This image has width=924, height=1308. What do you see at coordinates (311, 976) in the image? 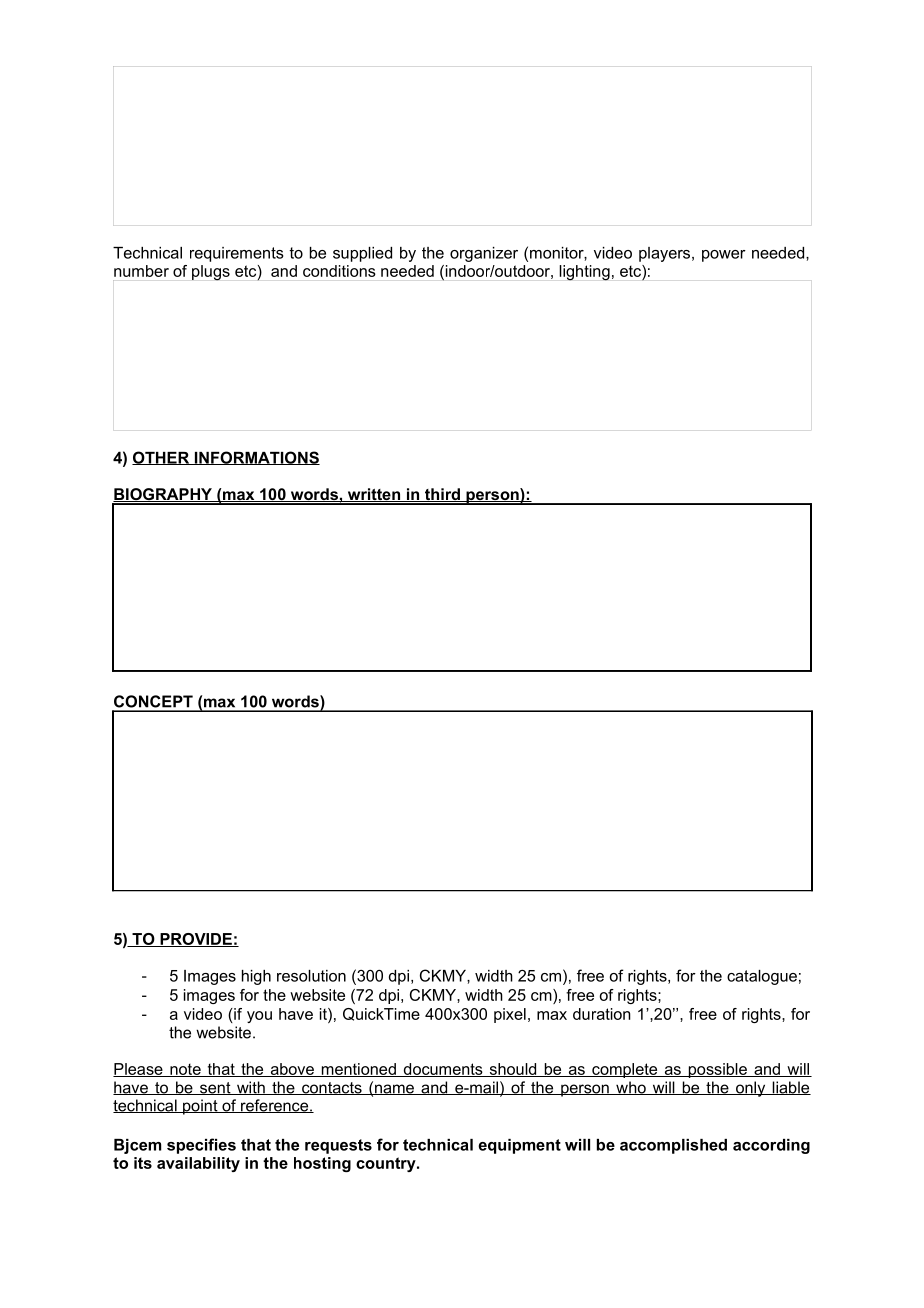
I see `resolution` at bounding box center [311, 976].
